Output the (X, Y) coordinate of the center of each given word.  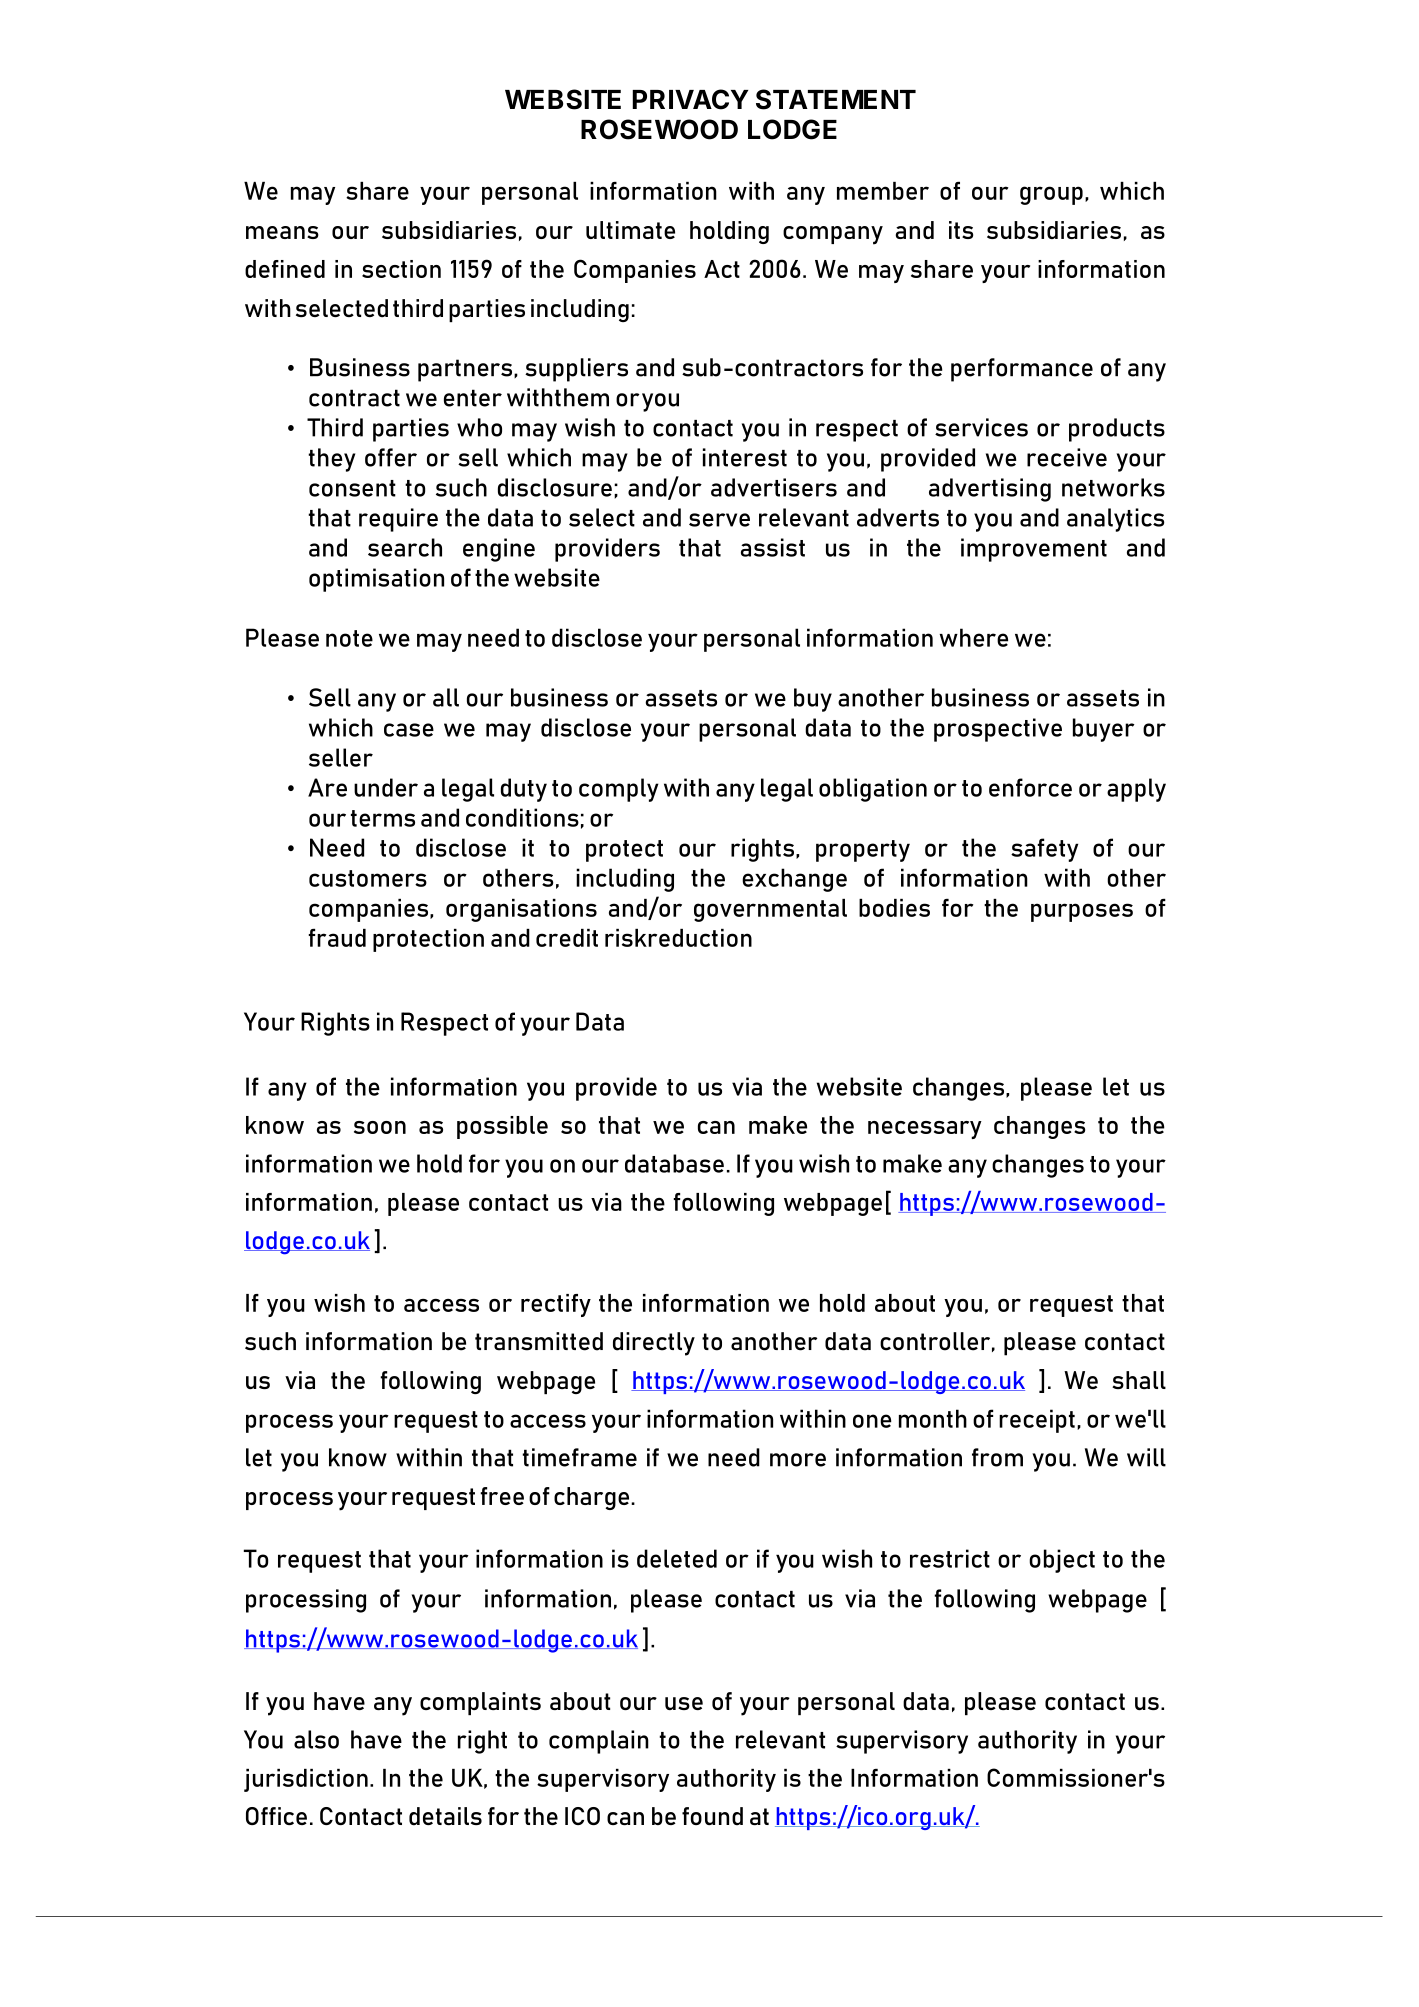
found (712, 1816)
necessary (925, 1130)
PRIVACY (690, 99)
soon (380, 1127)
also (316, 1739)
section (401, 269)
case (409, 730)
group (1051, 195)
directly (654, 1344)
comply (619, 790)
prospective (998, 730)
